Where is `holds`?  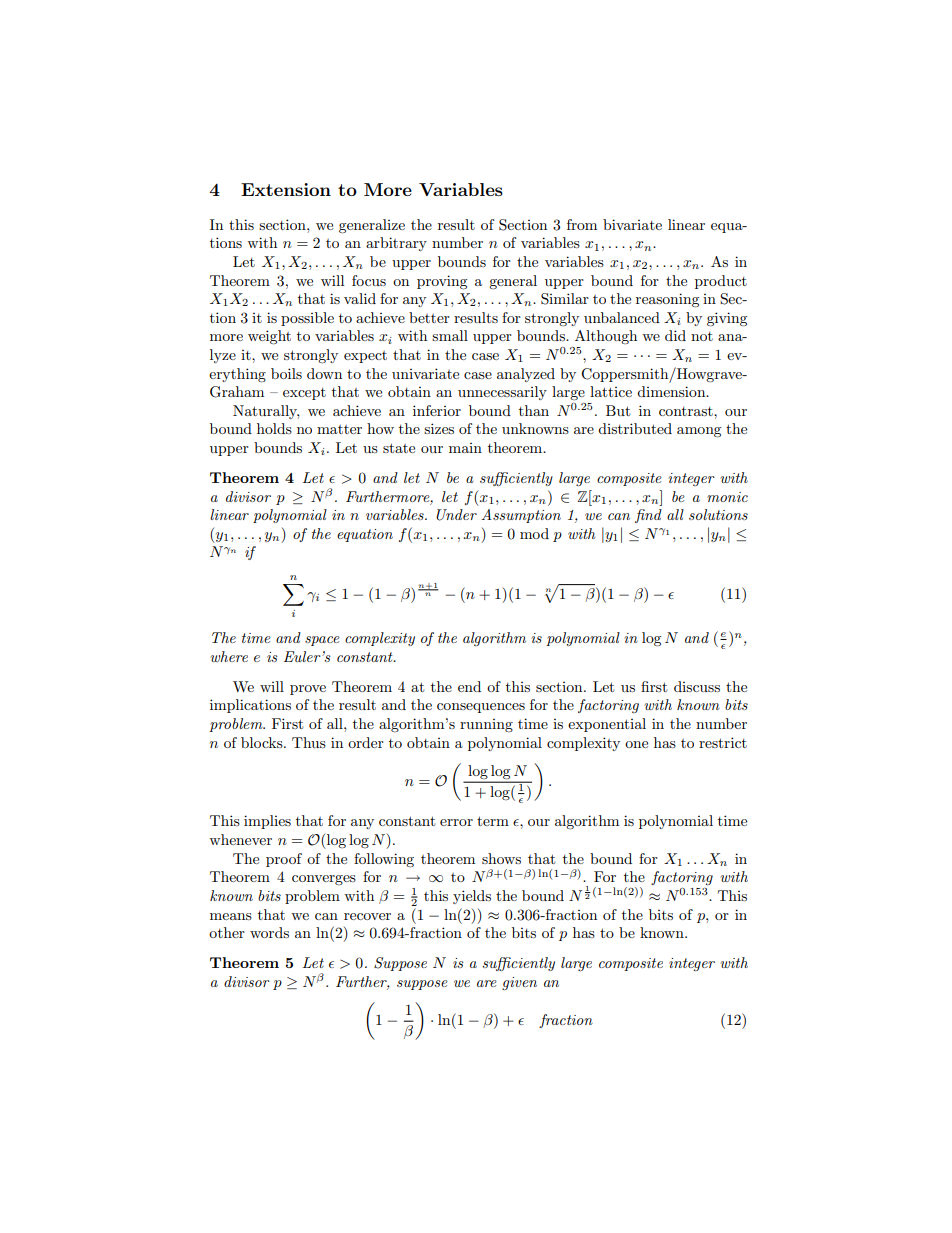 holds is located at coordinates (274, 428).
